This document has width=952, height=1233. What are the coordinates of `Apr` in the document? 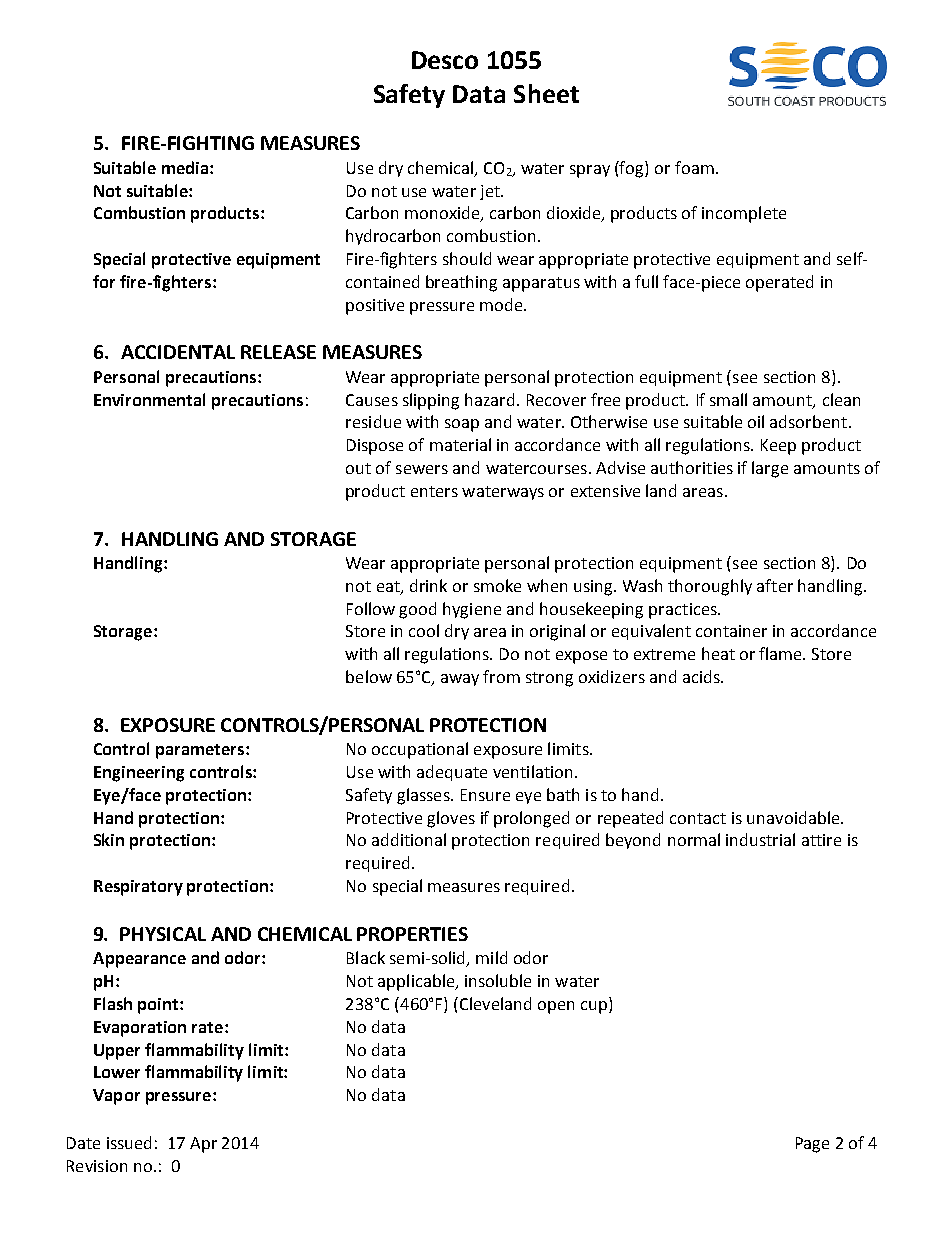 It's located at (203, 1145).
